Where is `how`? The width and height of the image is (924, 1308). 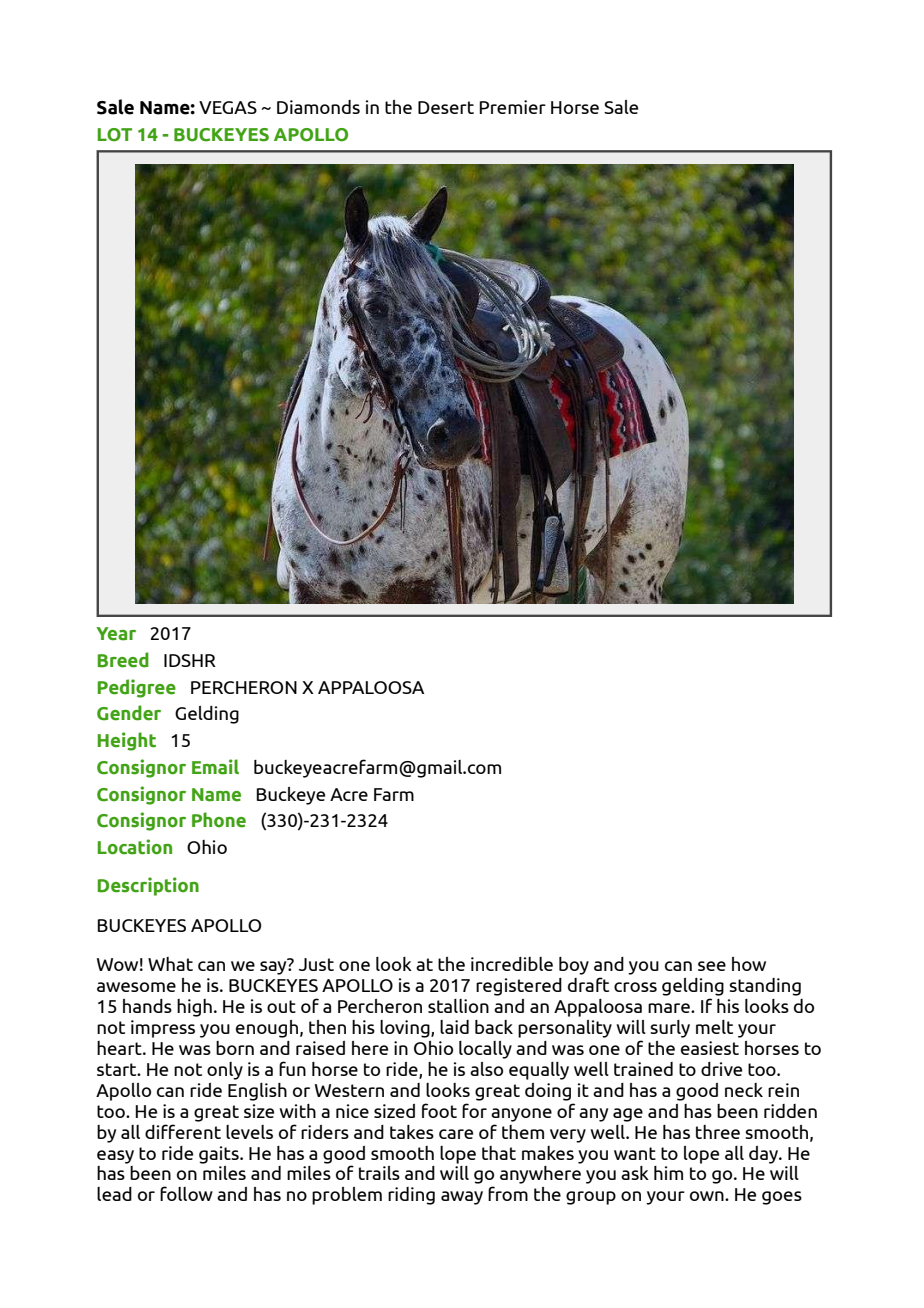
how is located at coordinates (749, 964).
